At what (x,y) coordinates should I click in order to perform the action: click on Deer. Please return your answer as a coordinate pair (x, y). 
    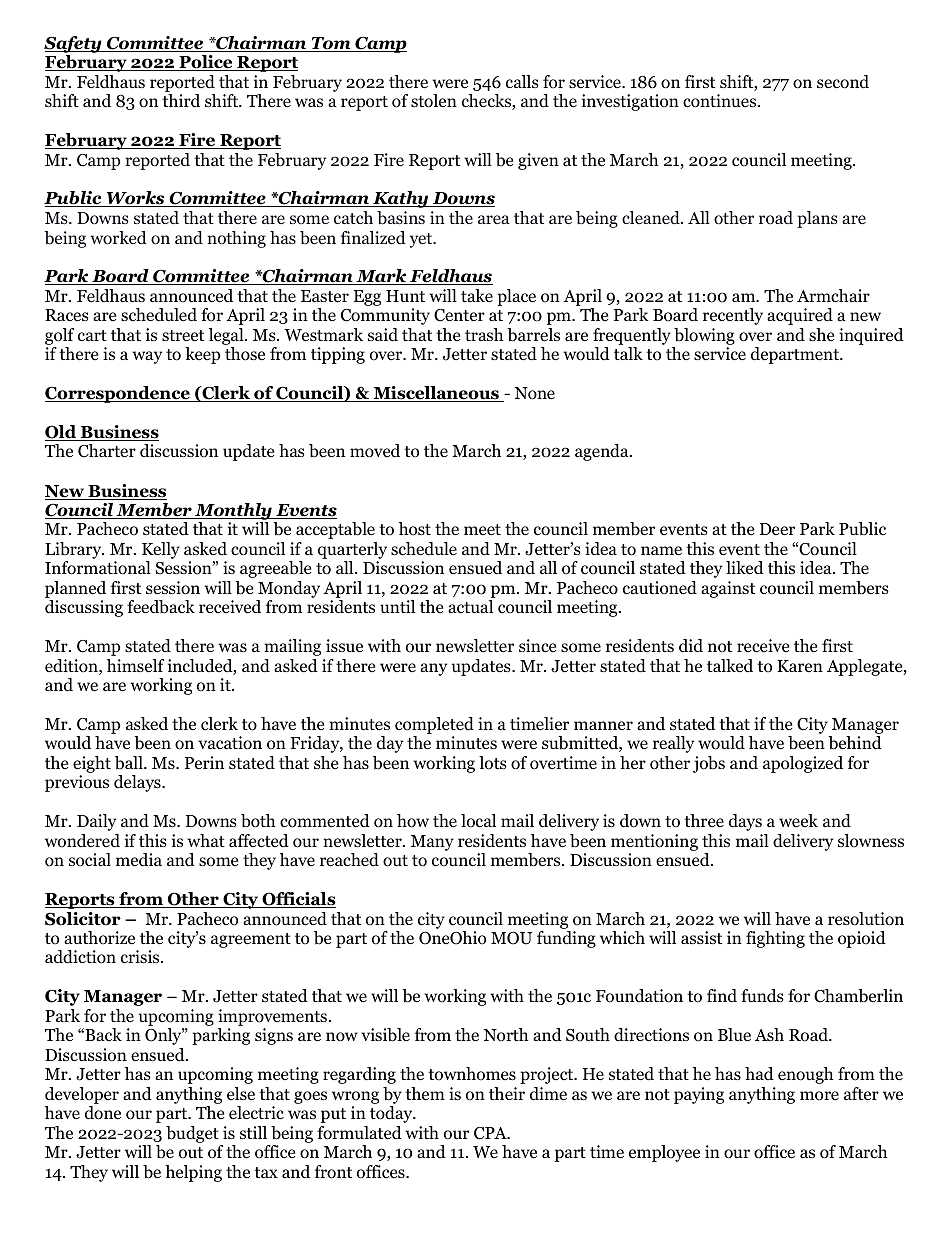
    Looking at the image, I should click on (777, 529).
